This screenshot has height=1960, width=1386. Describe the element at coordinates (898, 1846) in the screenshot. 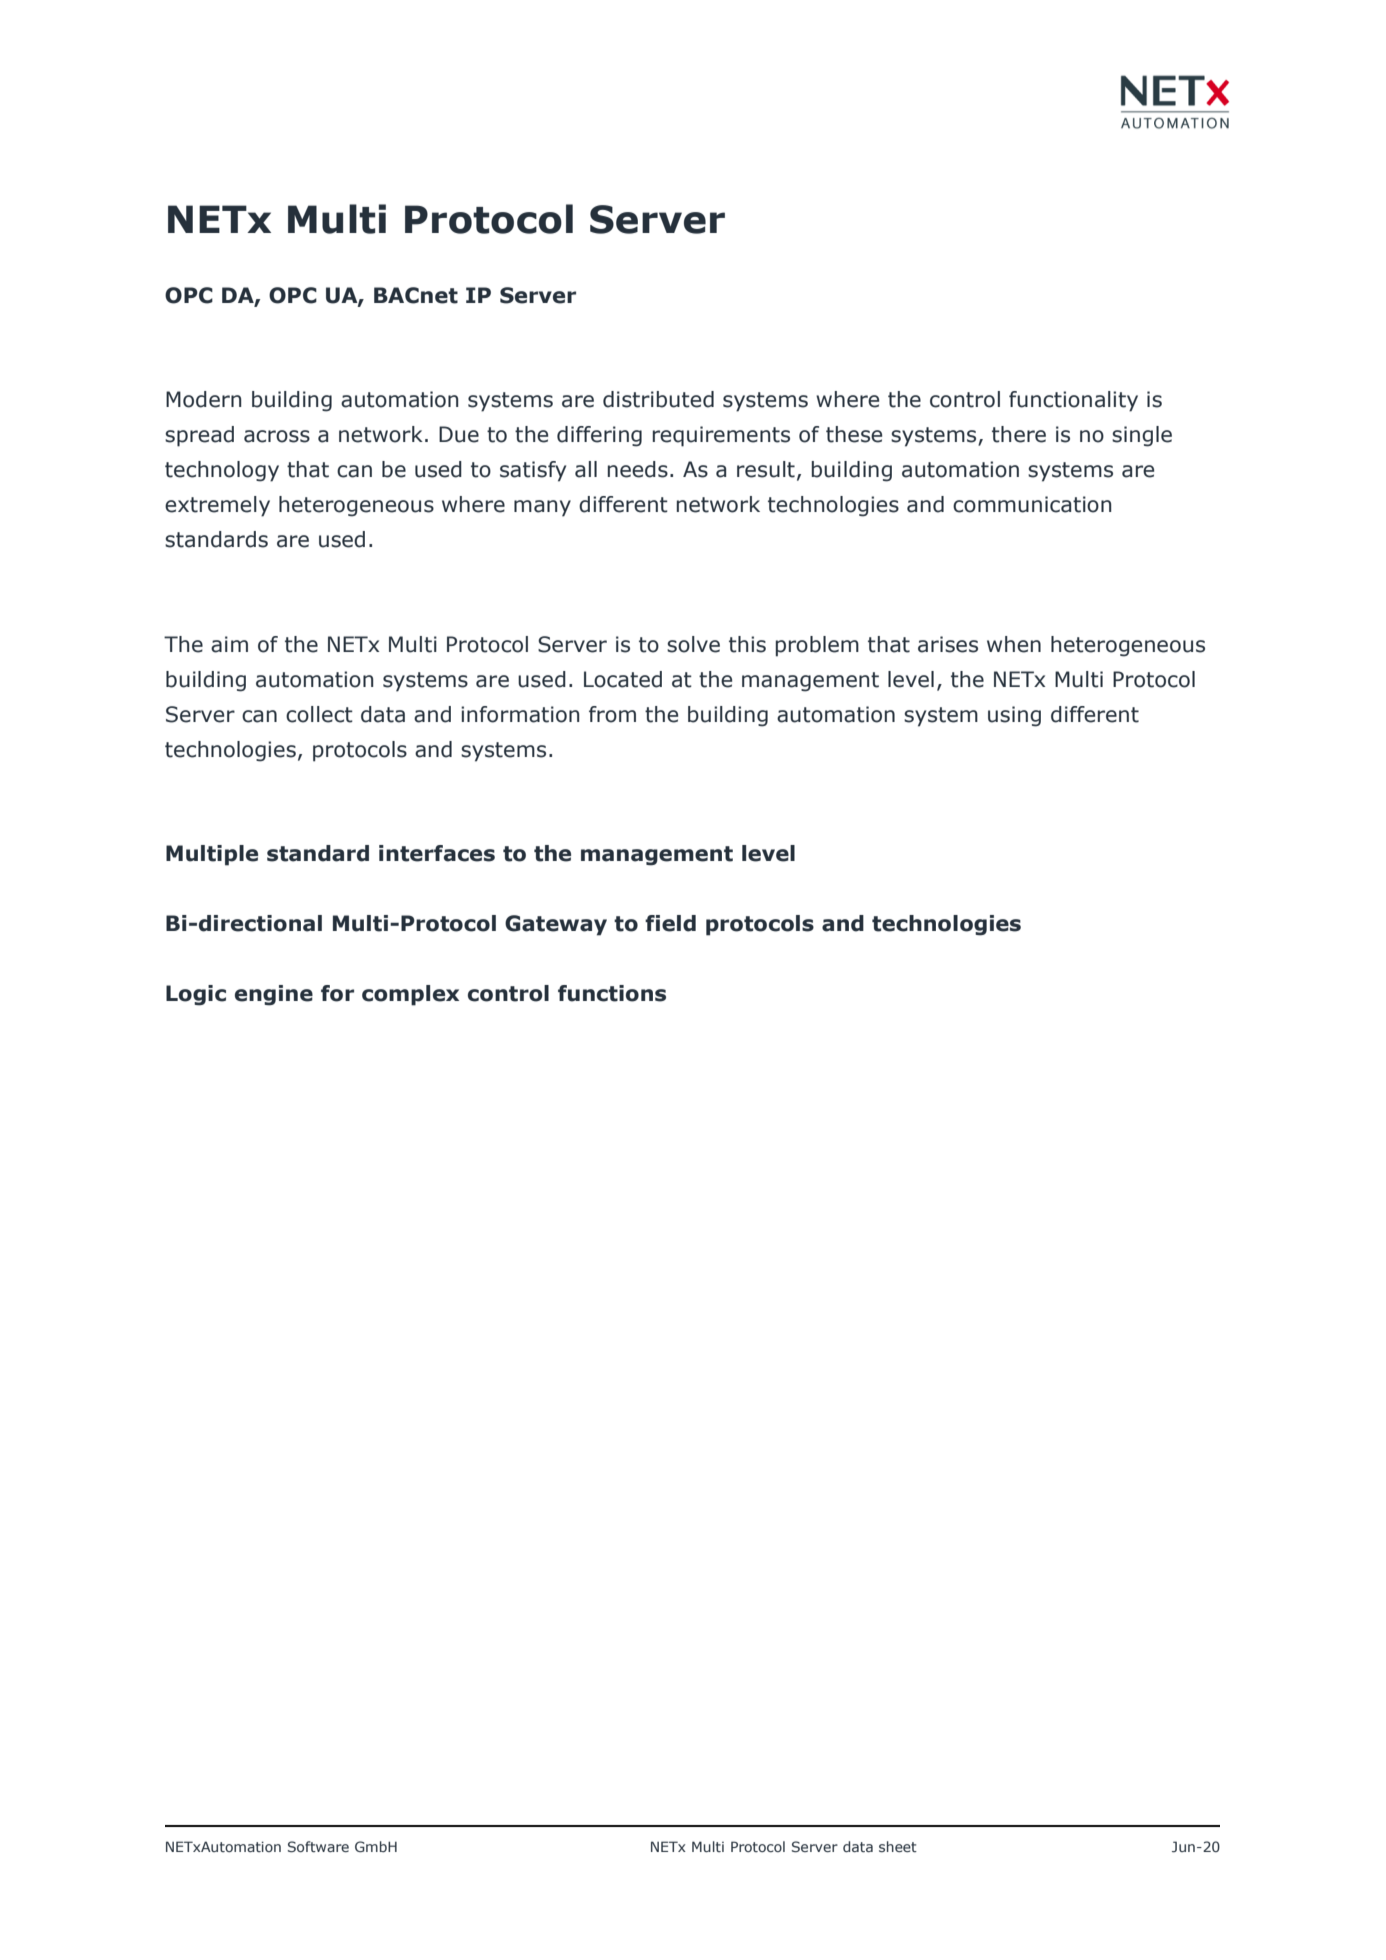

I see `sheet` at that location.
